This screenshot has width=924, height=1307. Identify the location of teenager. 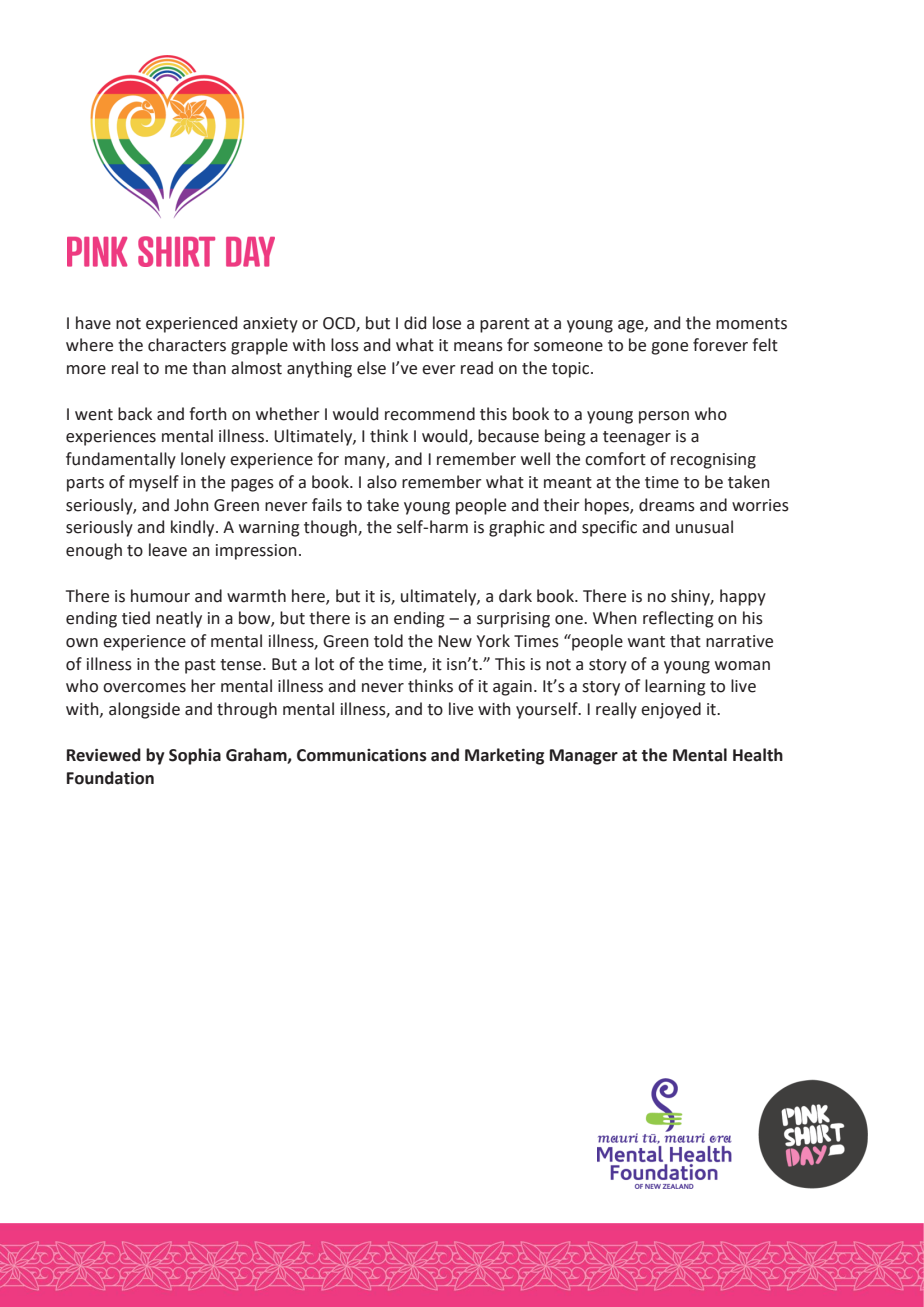
(637, 438).
